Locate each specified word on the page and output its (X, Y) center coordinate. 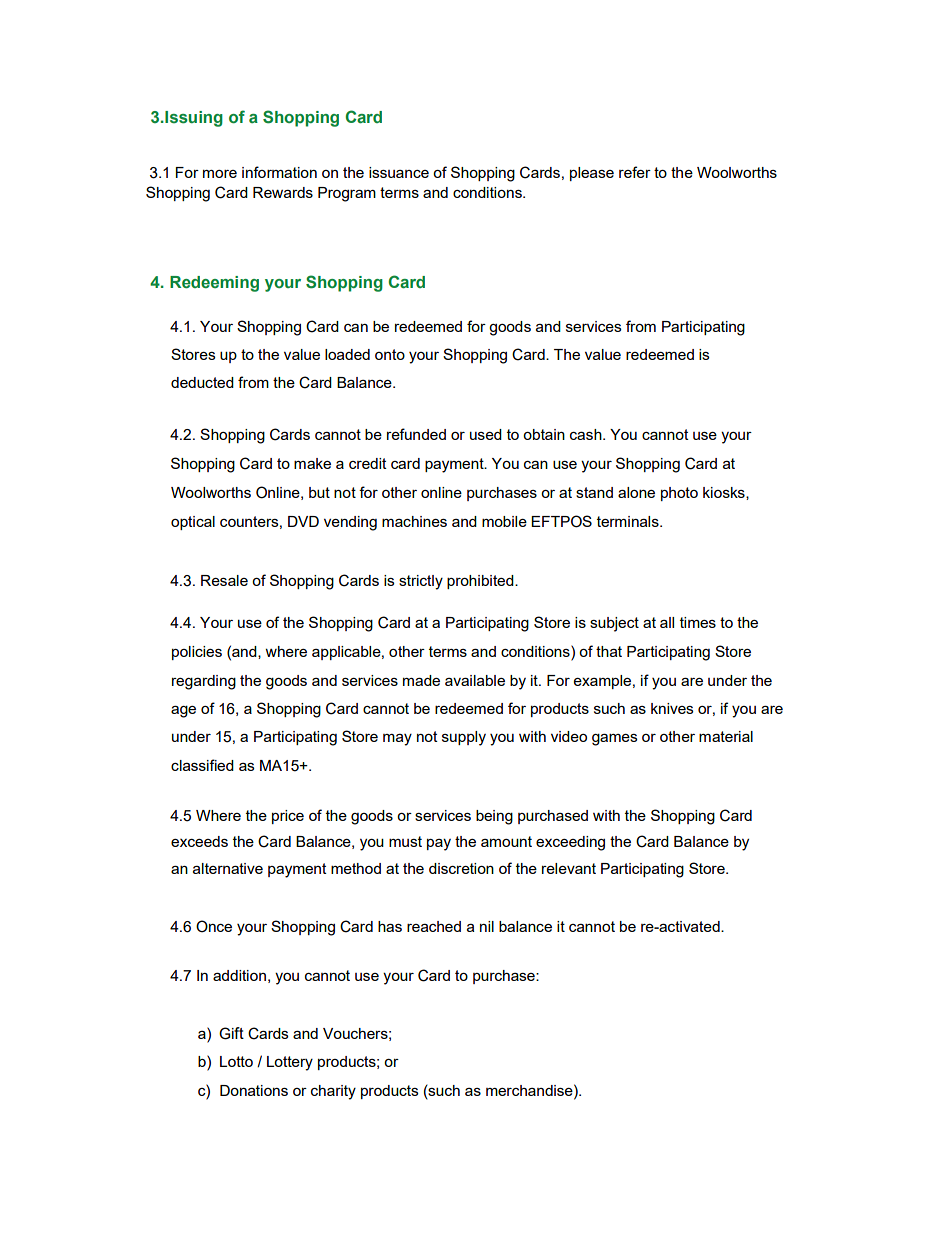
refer (635, 172)
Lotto (236, 1061)
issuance (399, 172)
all (667, 622)
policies (197, 653)
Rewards (283, 192)
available (475, 680)
